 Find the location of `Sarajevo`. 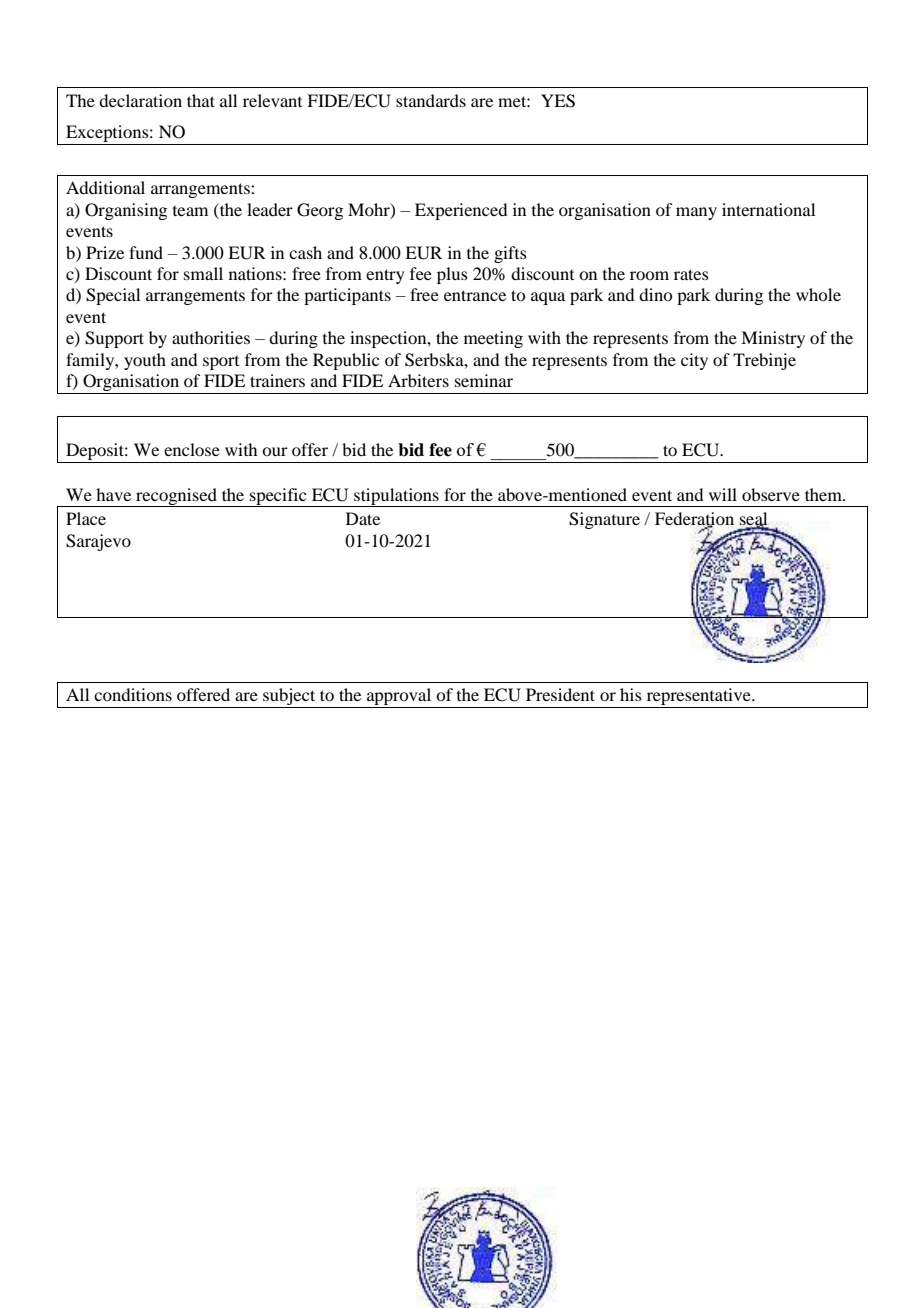

Sarajevo is located at coordinates (98, 542).
